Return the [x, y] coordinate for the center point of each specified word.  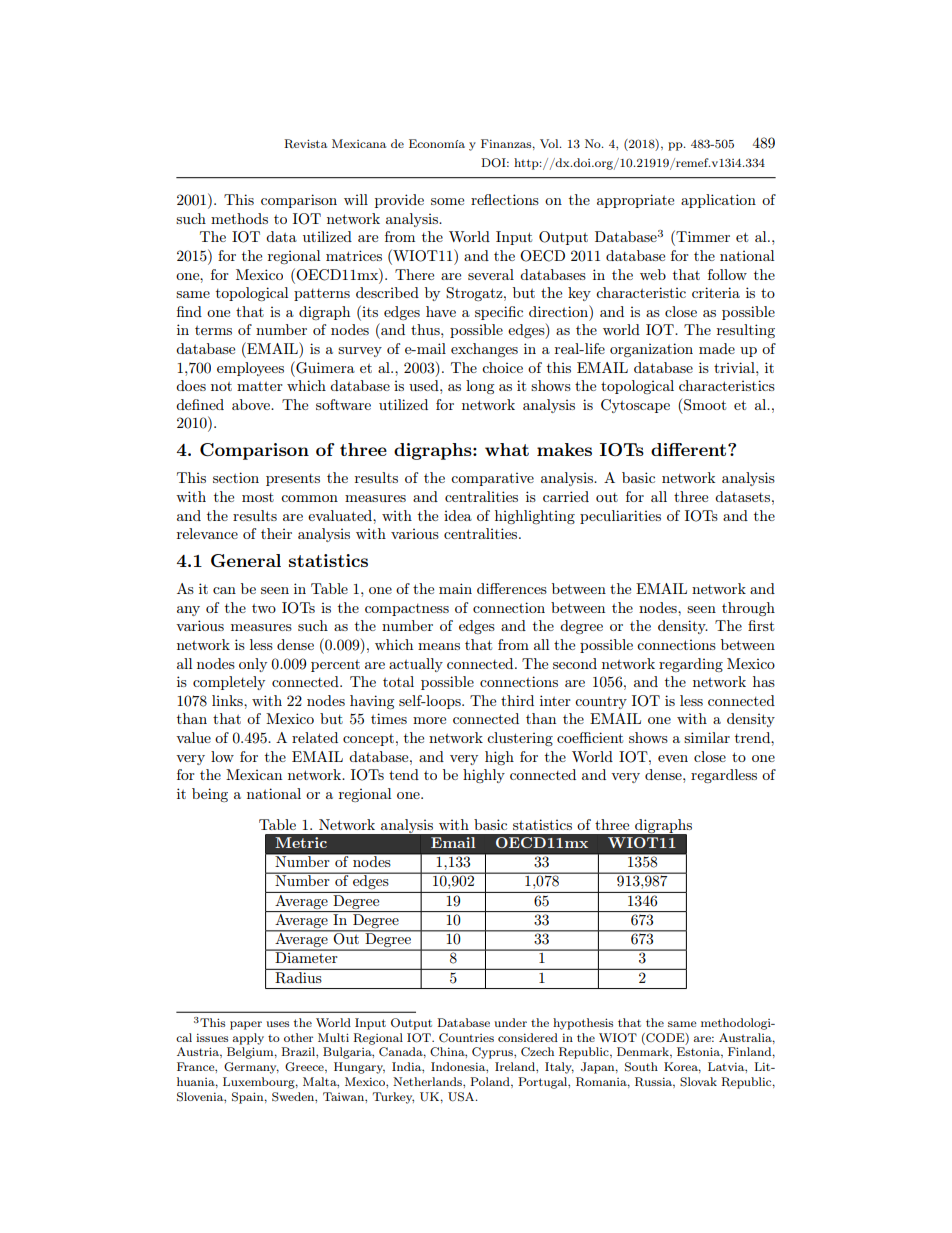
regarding [691, 665]
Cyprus [493, 1053]
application [718, 201]
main [455, 588]
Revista [305, 144]
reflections [505, 199]
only [253, 665]
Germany [251, 1068]
